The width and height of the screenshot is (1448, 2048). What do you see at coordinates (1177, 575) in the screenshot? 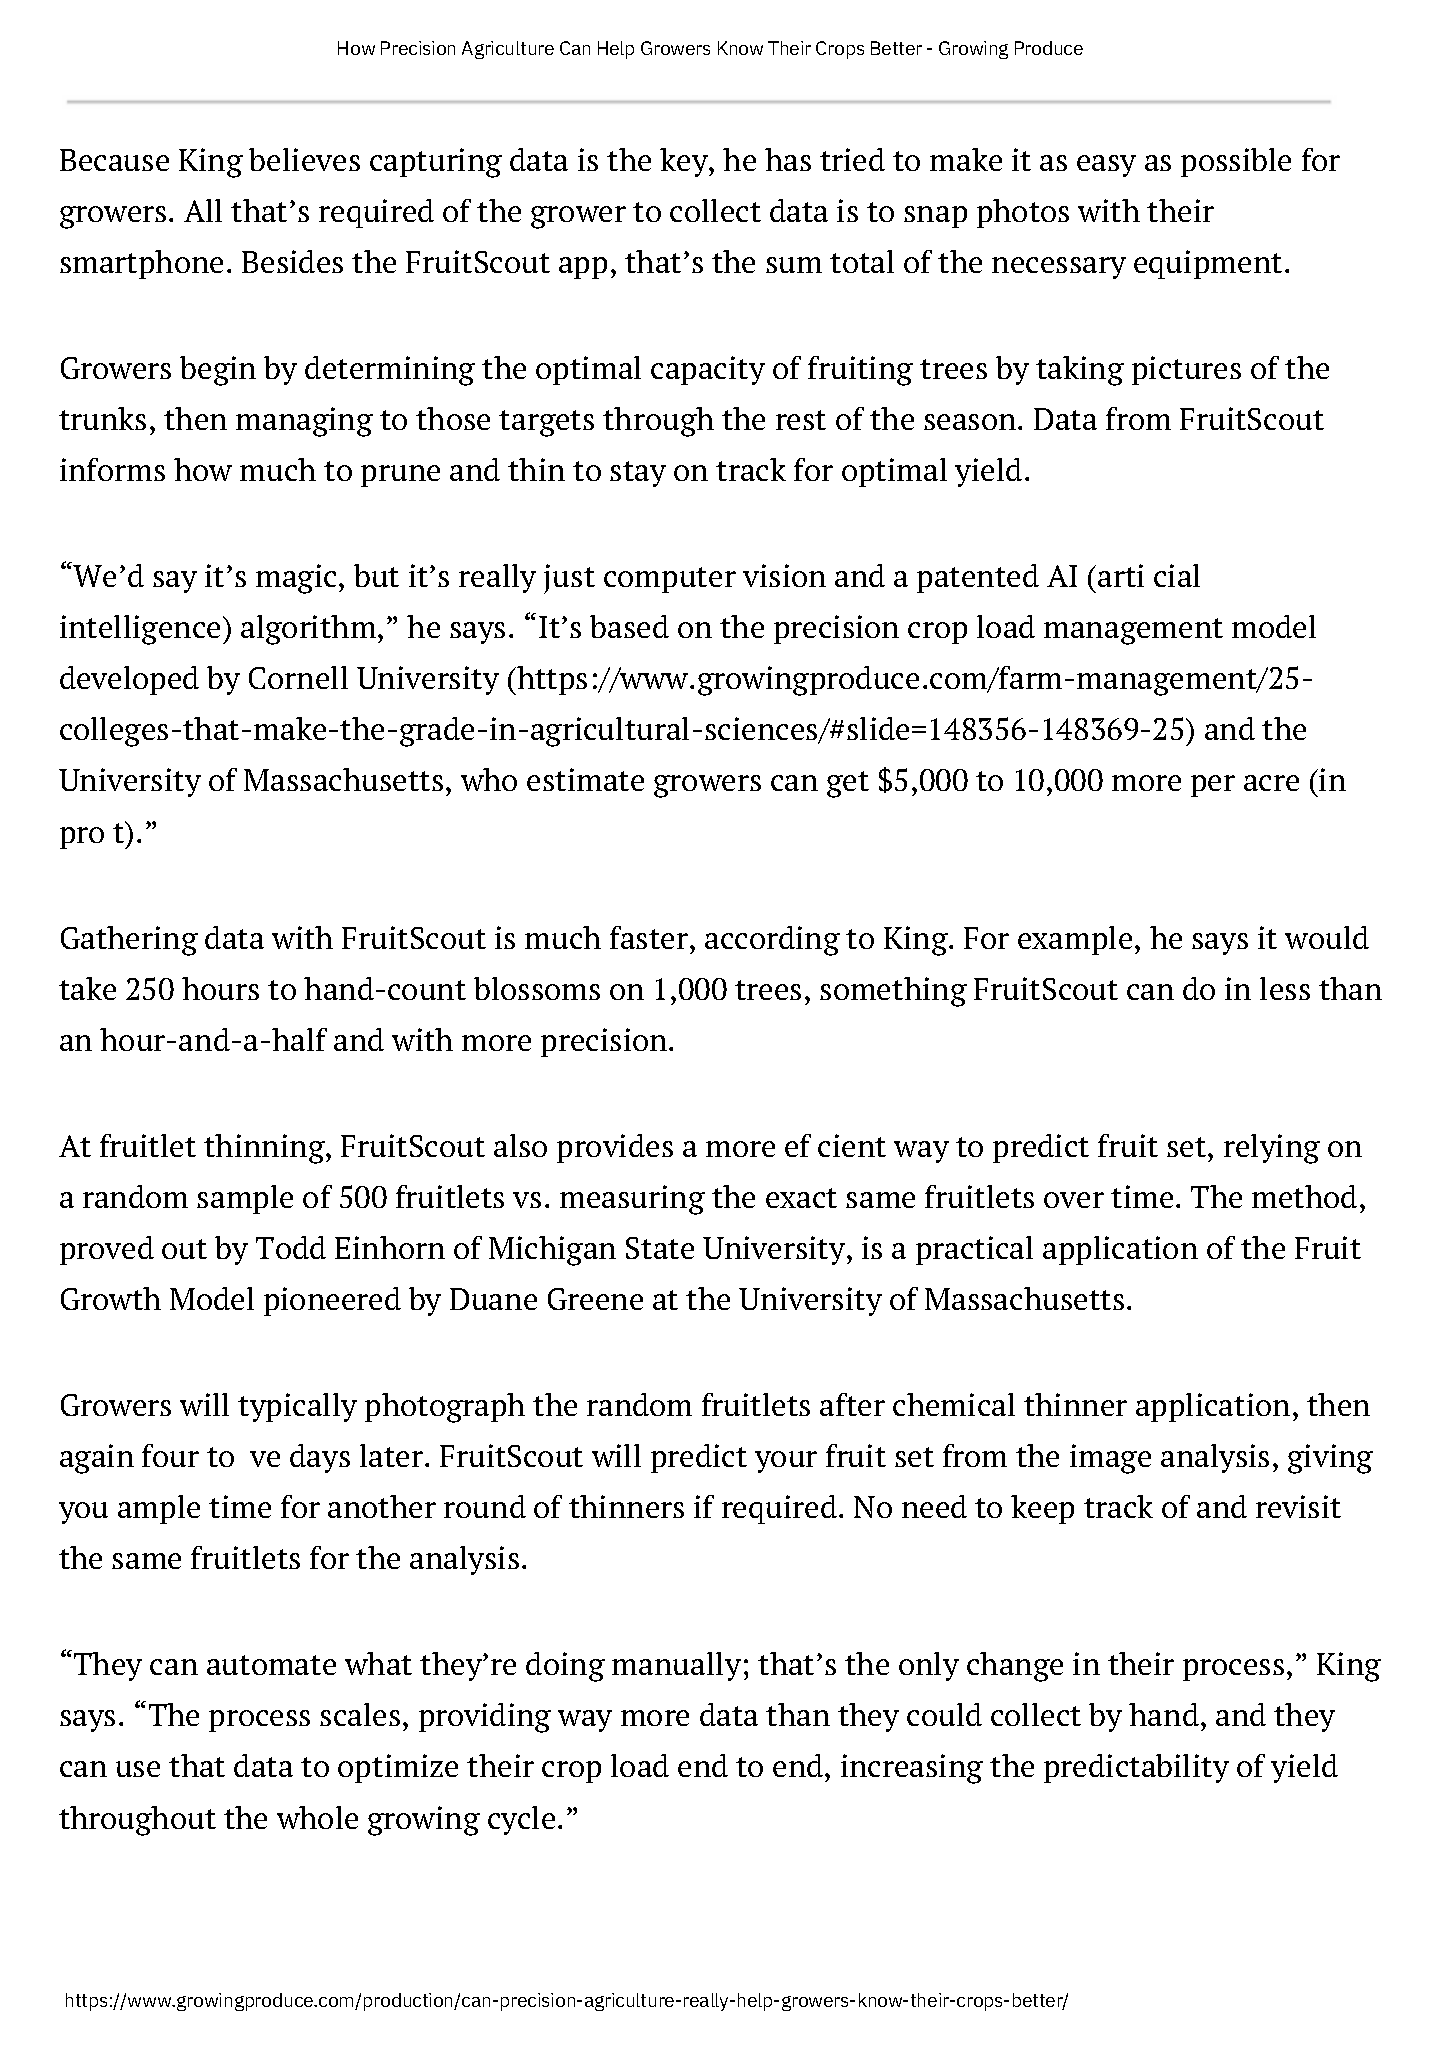
I see `cial` at bounding box center [1177, 575].
